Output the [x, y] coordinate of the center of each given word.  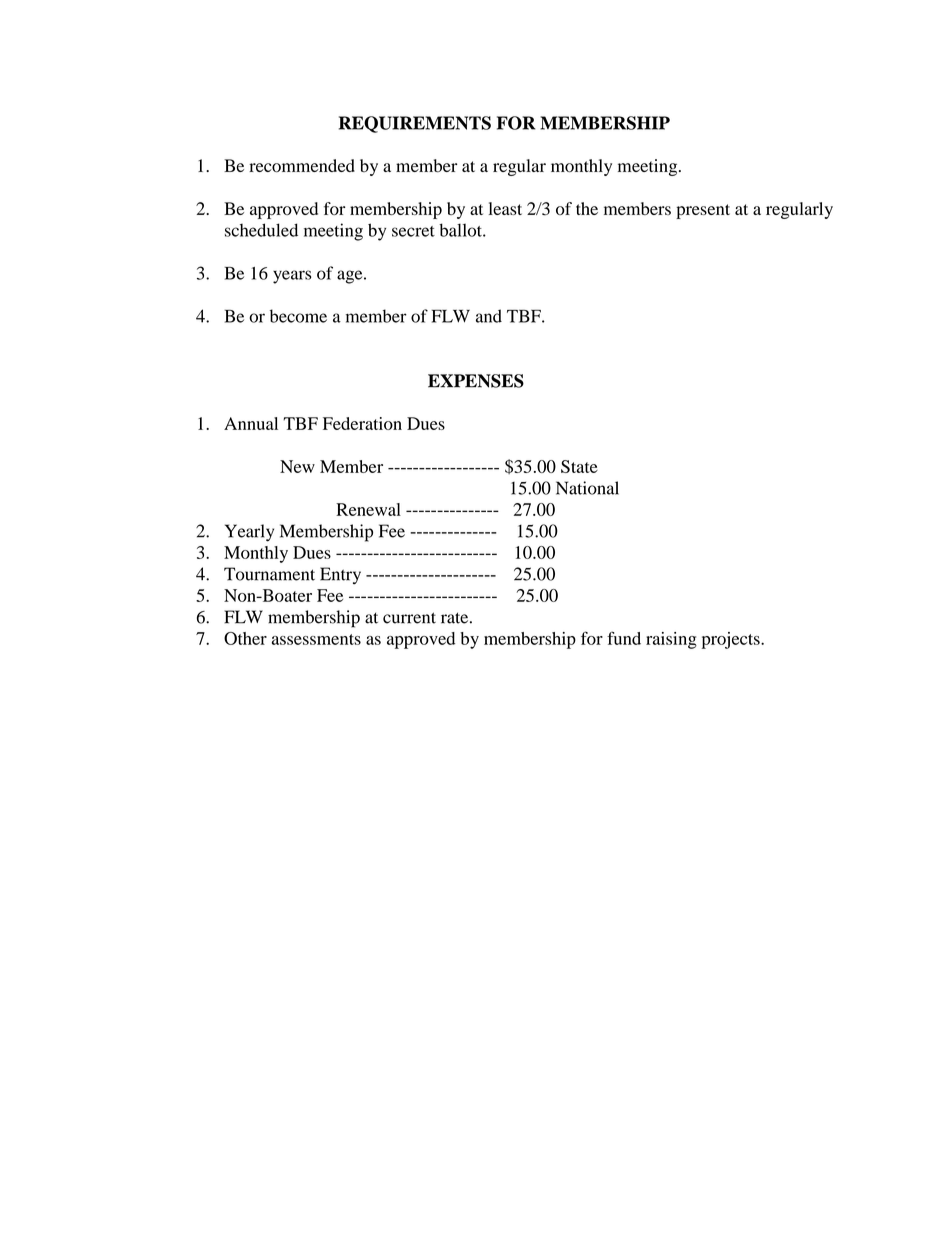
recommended [302, 166]
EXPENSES [476, 381]
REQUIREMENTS [415, 124]
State [579, 466]
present [703, 211]
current [409, 618]
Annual [251, 423]
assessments [316, 639]
